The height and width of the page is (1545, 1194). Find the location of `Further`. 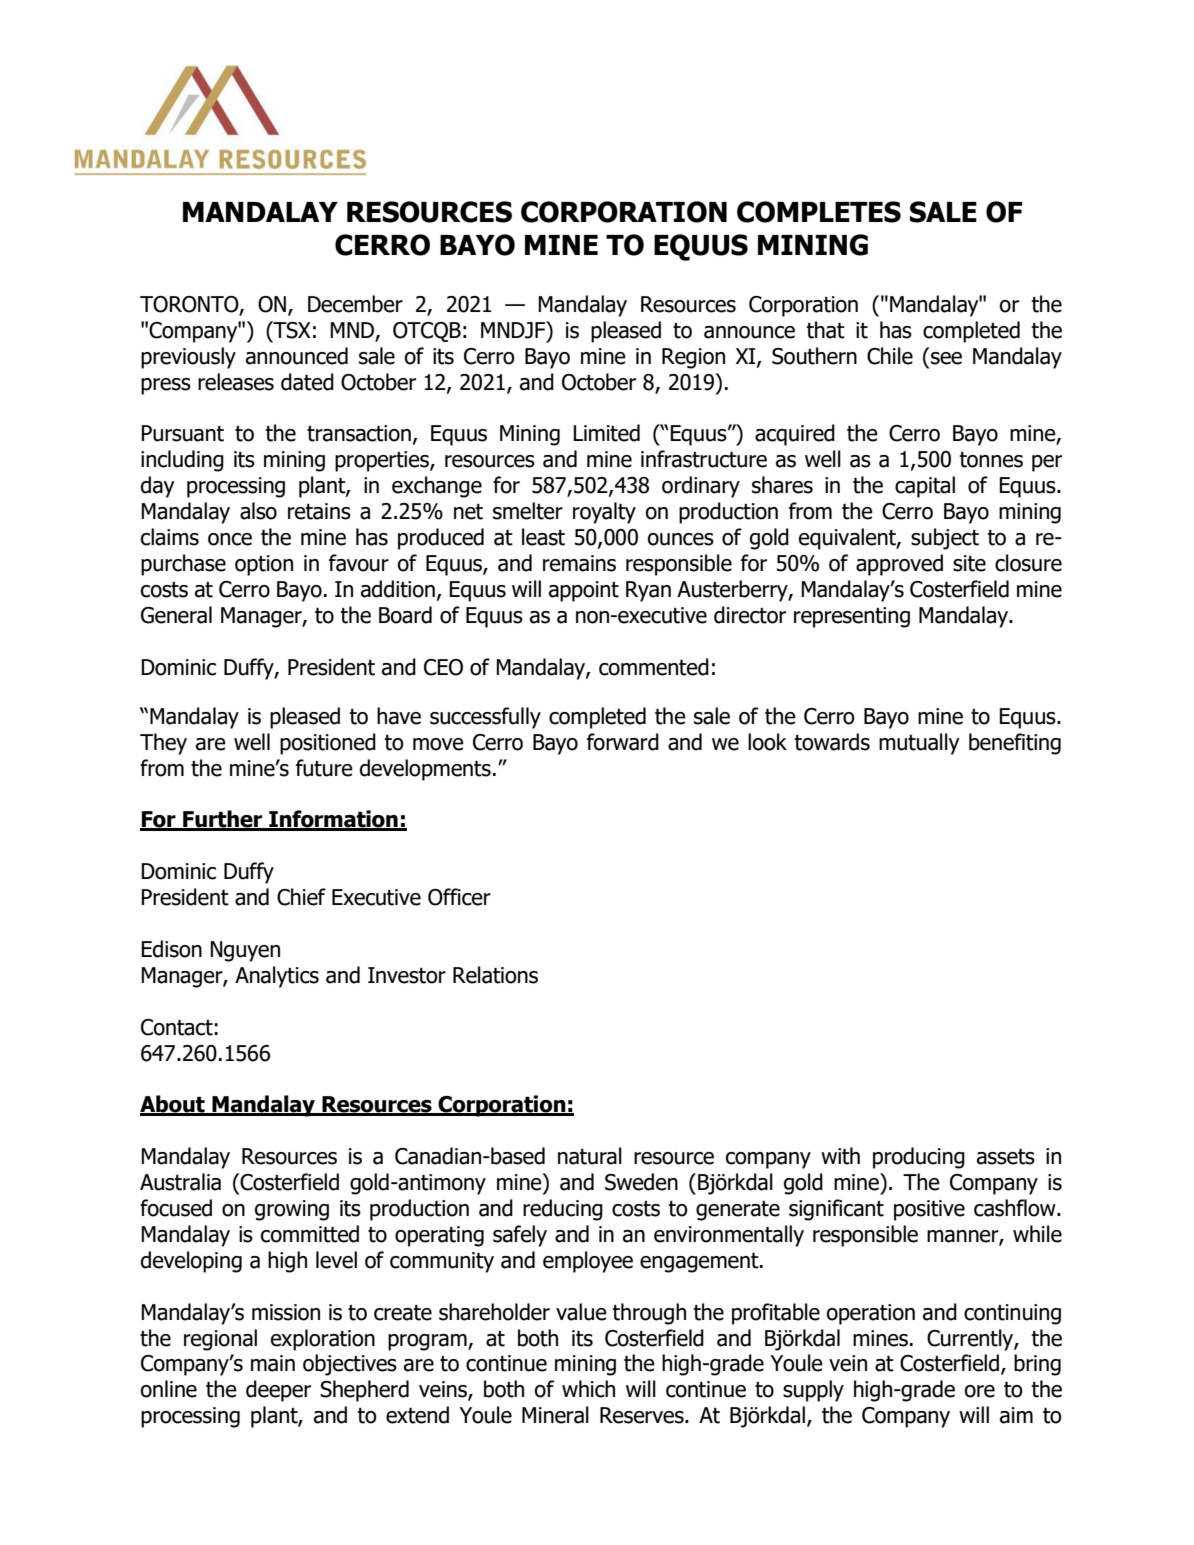

Further is located at coordinates (223, 820).
